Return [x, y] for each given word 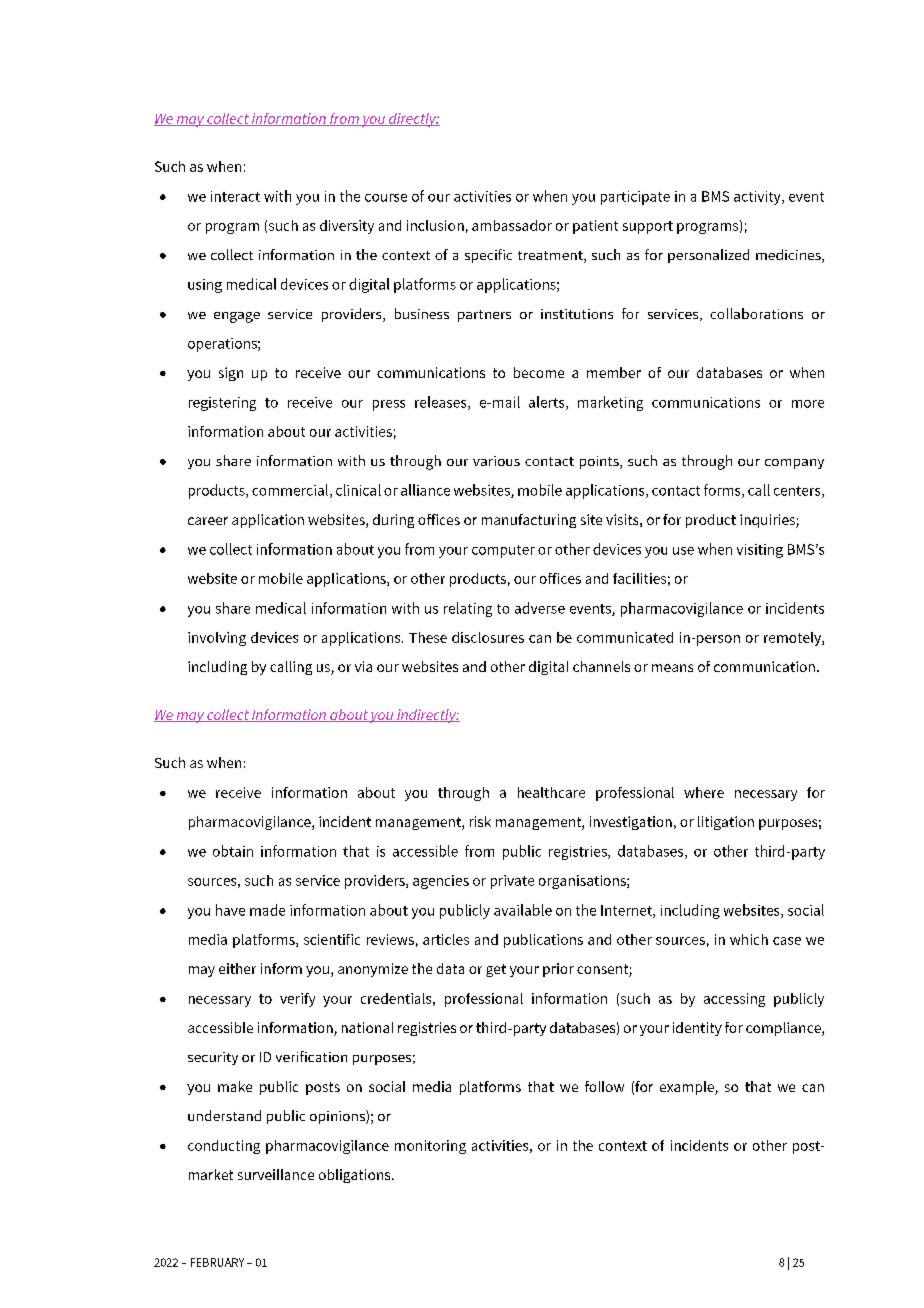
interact [235, 196]
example [688, 1088]
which [749, 939]
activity [758, 198]
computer [503, 551]
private [512, 882]
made [267, 910]
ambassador [512, 225]
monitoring [430, 1147]
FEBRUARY [217, 1262]
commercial [291, 491]
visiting [760, 551]
